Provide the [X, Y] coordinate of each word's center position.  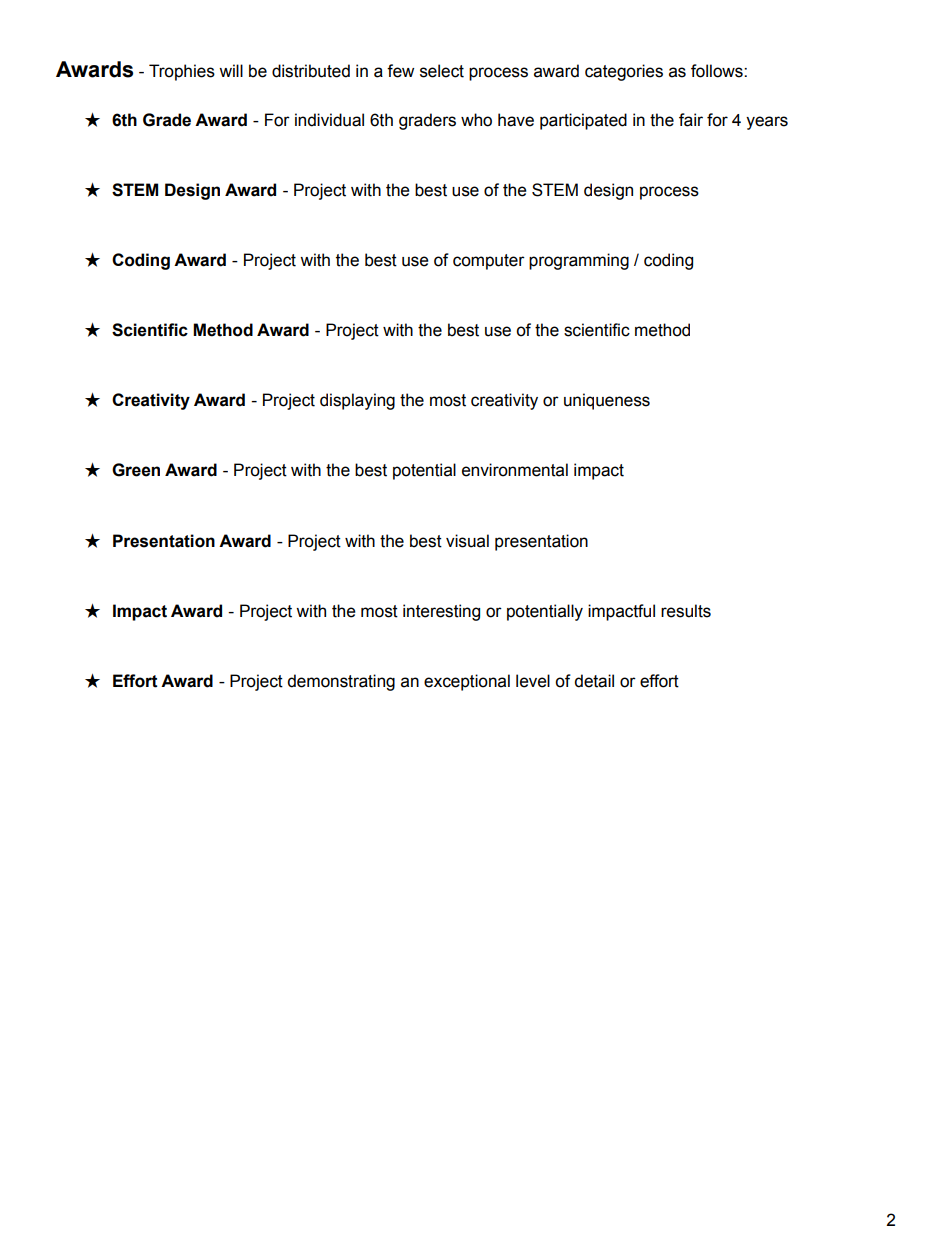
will [231, 70]
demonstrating [341, 682]
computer [489, 262]
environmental [515, 470]
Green [136, 470]
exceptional [467, 682]
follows [718, 71]
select [442, 71]
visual [467, 541]
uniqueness [607, 401]
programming [579, 261]
